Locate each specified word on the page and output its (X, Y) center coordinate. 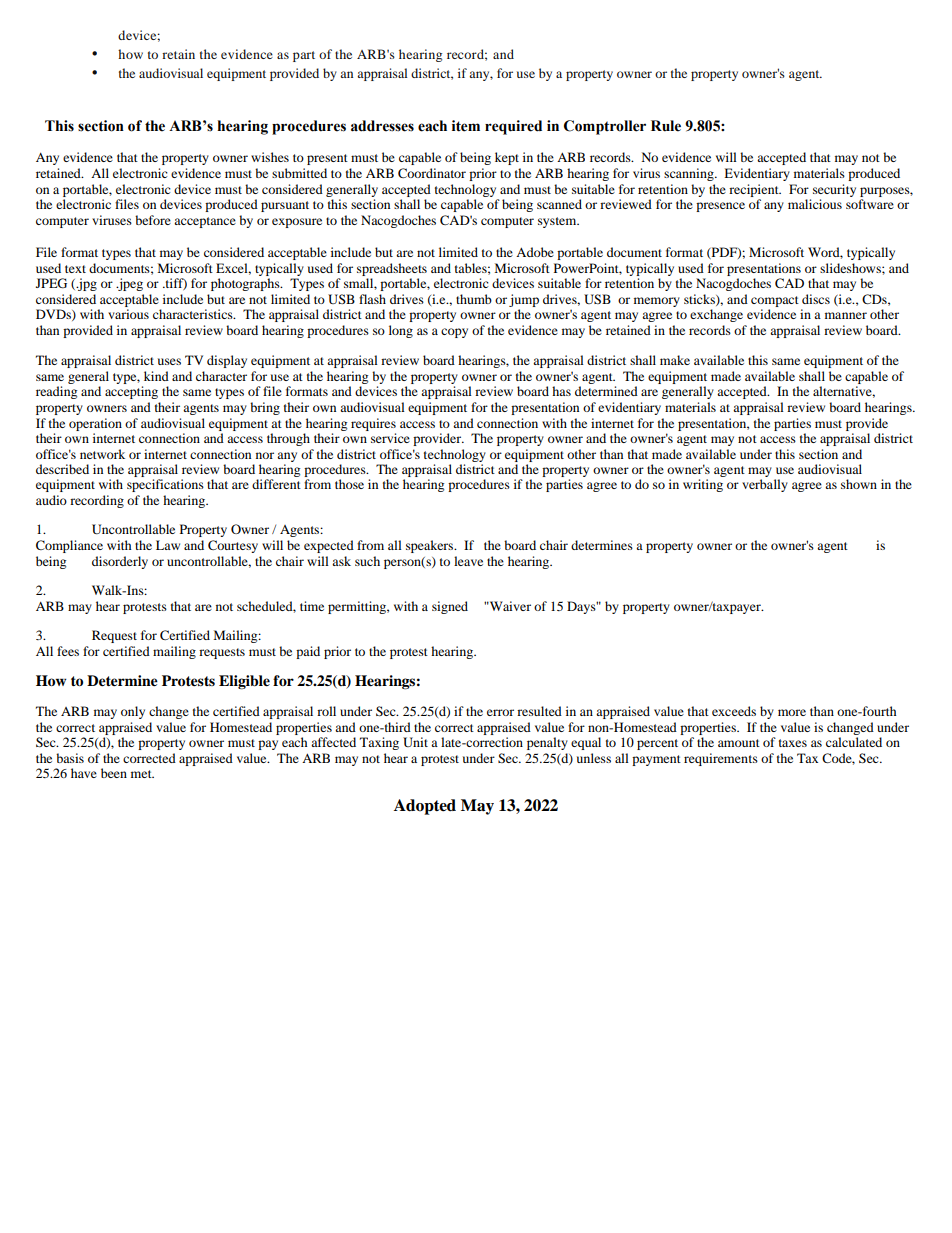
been (114, 773)
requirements (721, 759)
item (466, 126)
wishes (270, 157)
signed (450, 607)
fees (68, 651)
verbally (765, 485)
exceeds (734, 711)
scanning (690, 174)
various (128, 314)
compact (775, 301)
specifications (165, 485)
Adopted (425, 807)
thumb (474, 299)
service (390, 438)
